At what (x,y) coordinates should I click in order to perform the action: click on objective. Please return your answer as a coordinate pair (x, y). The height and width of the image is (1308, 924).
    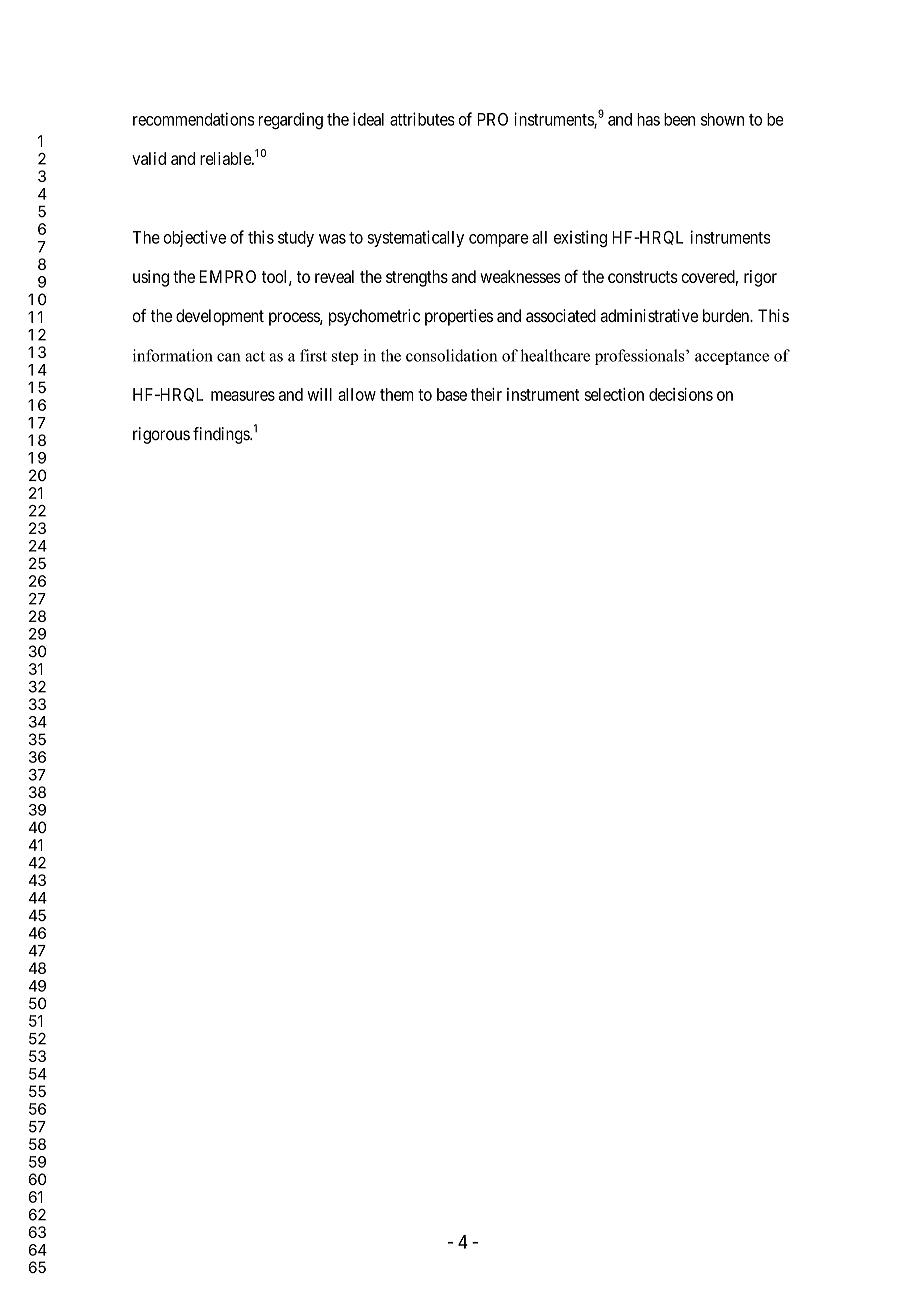
    Looking at the image, I should click on (194, 238).
